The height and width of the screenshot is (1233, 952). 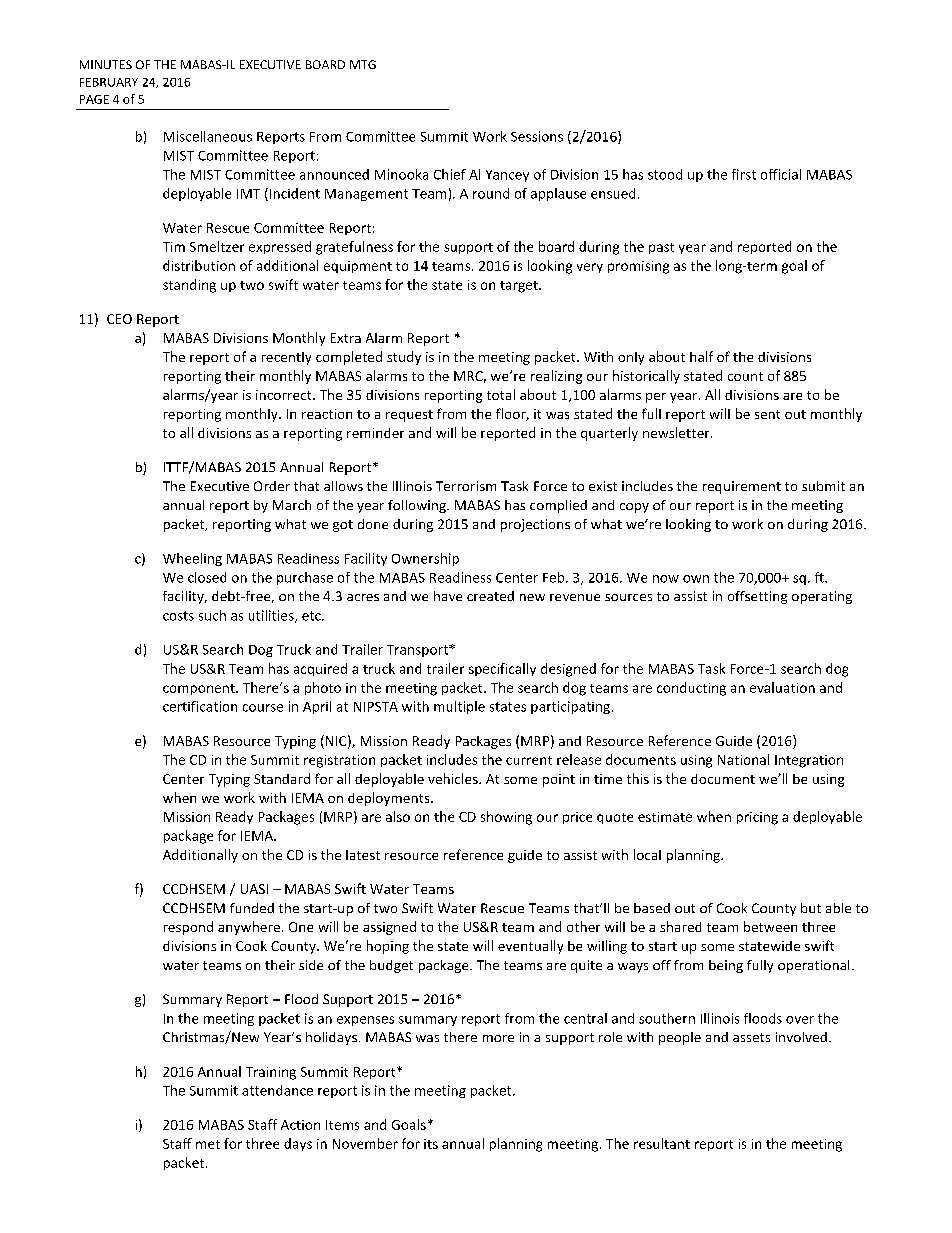 What do you see at coordinates (537, 136) in the screenshot?
I see `Sessions` at bounding box center [537, 136].
